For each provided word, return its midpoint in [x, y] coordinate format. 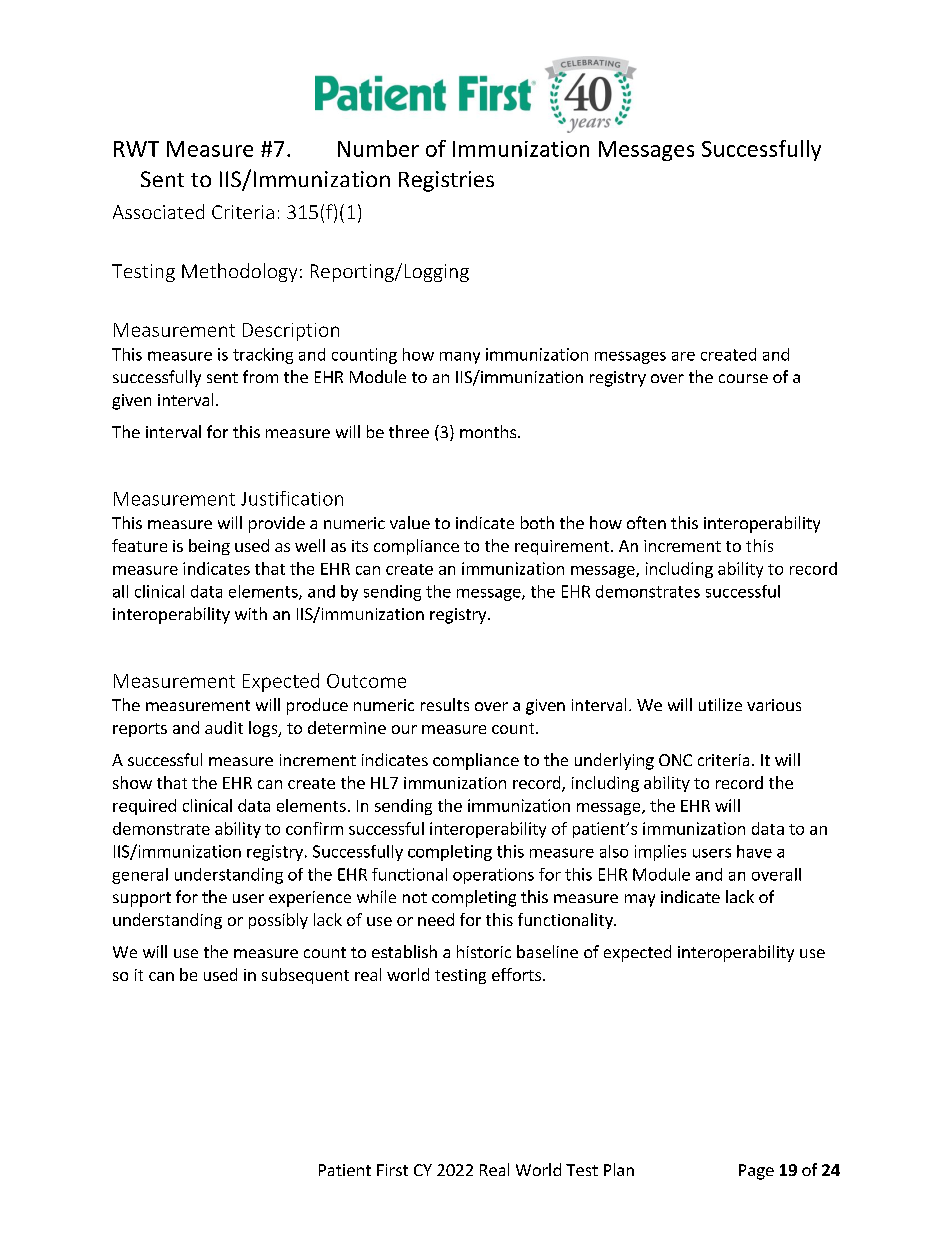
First [392, 1170]
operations [493, 876]
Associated [158, 211]
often [646, 522]
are [683, 356]
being [209, 547]
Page [756, 1172]
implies [660, 853]
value [410, 522]
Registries [446, 181]
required [144, 807]
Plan [619, 1169]
